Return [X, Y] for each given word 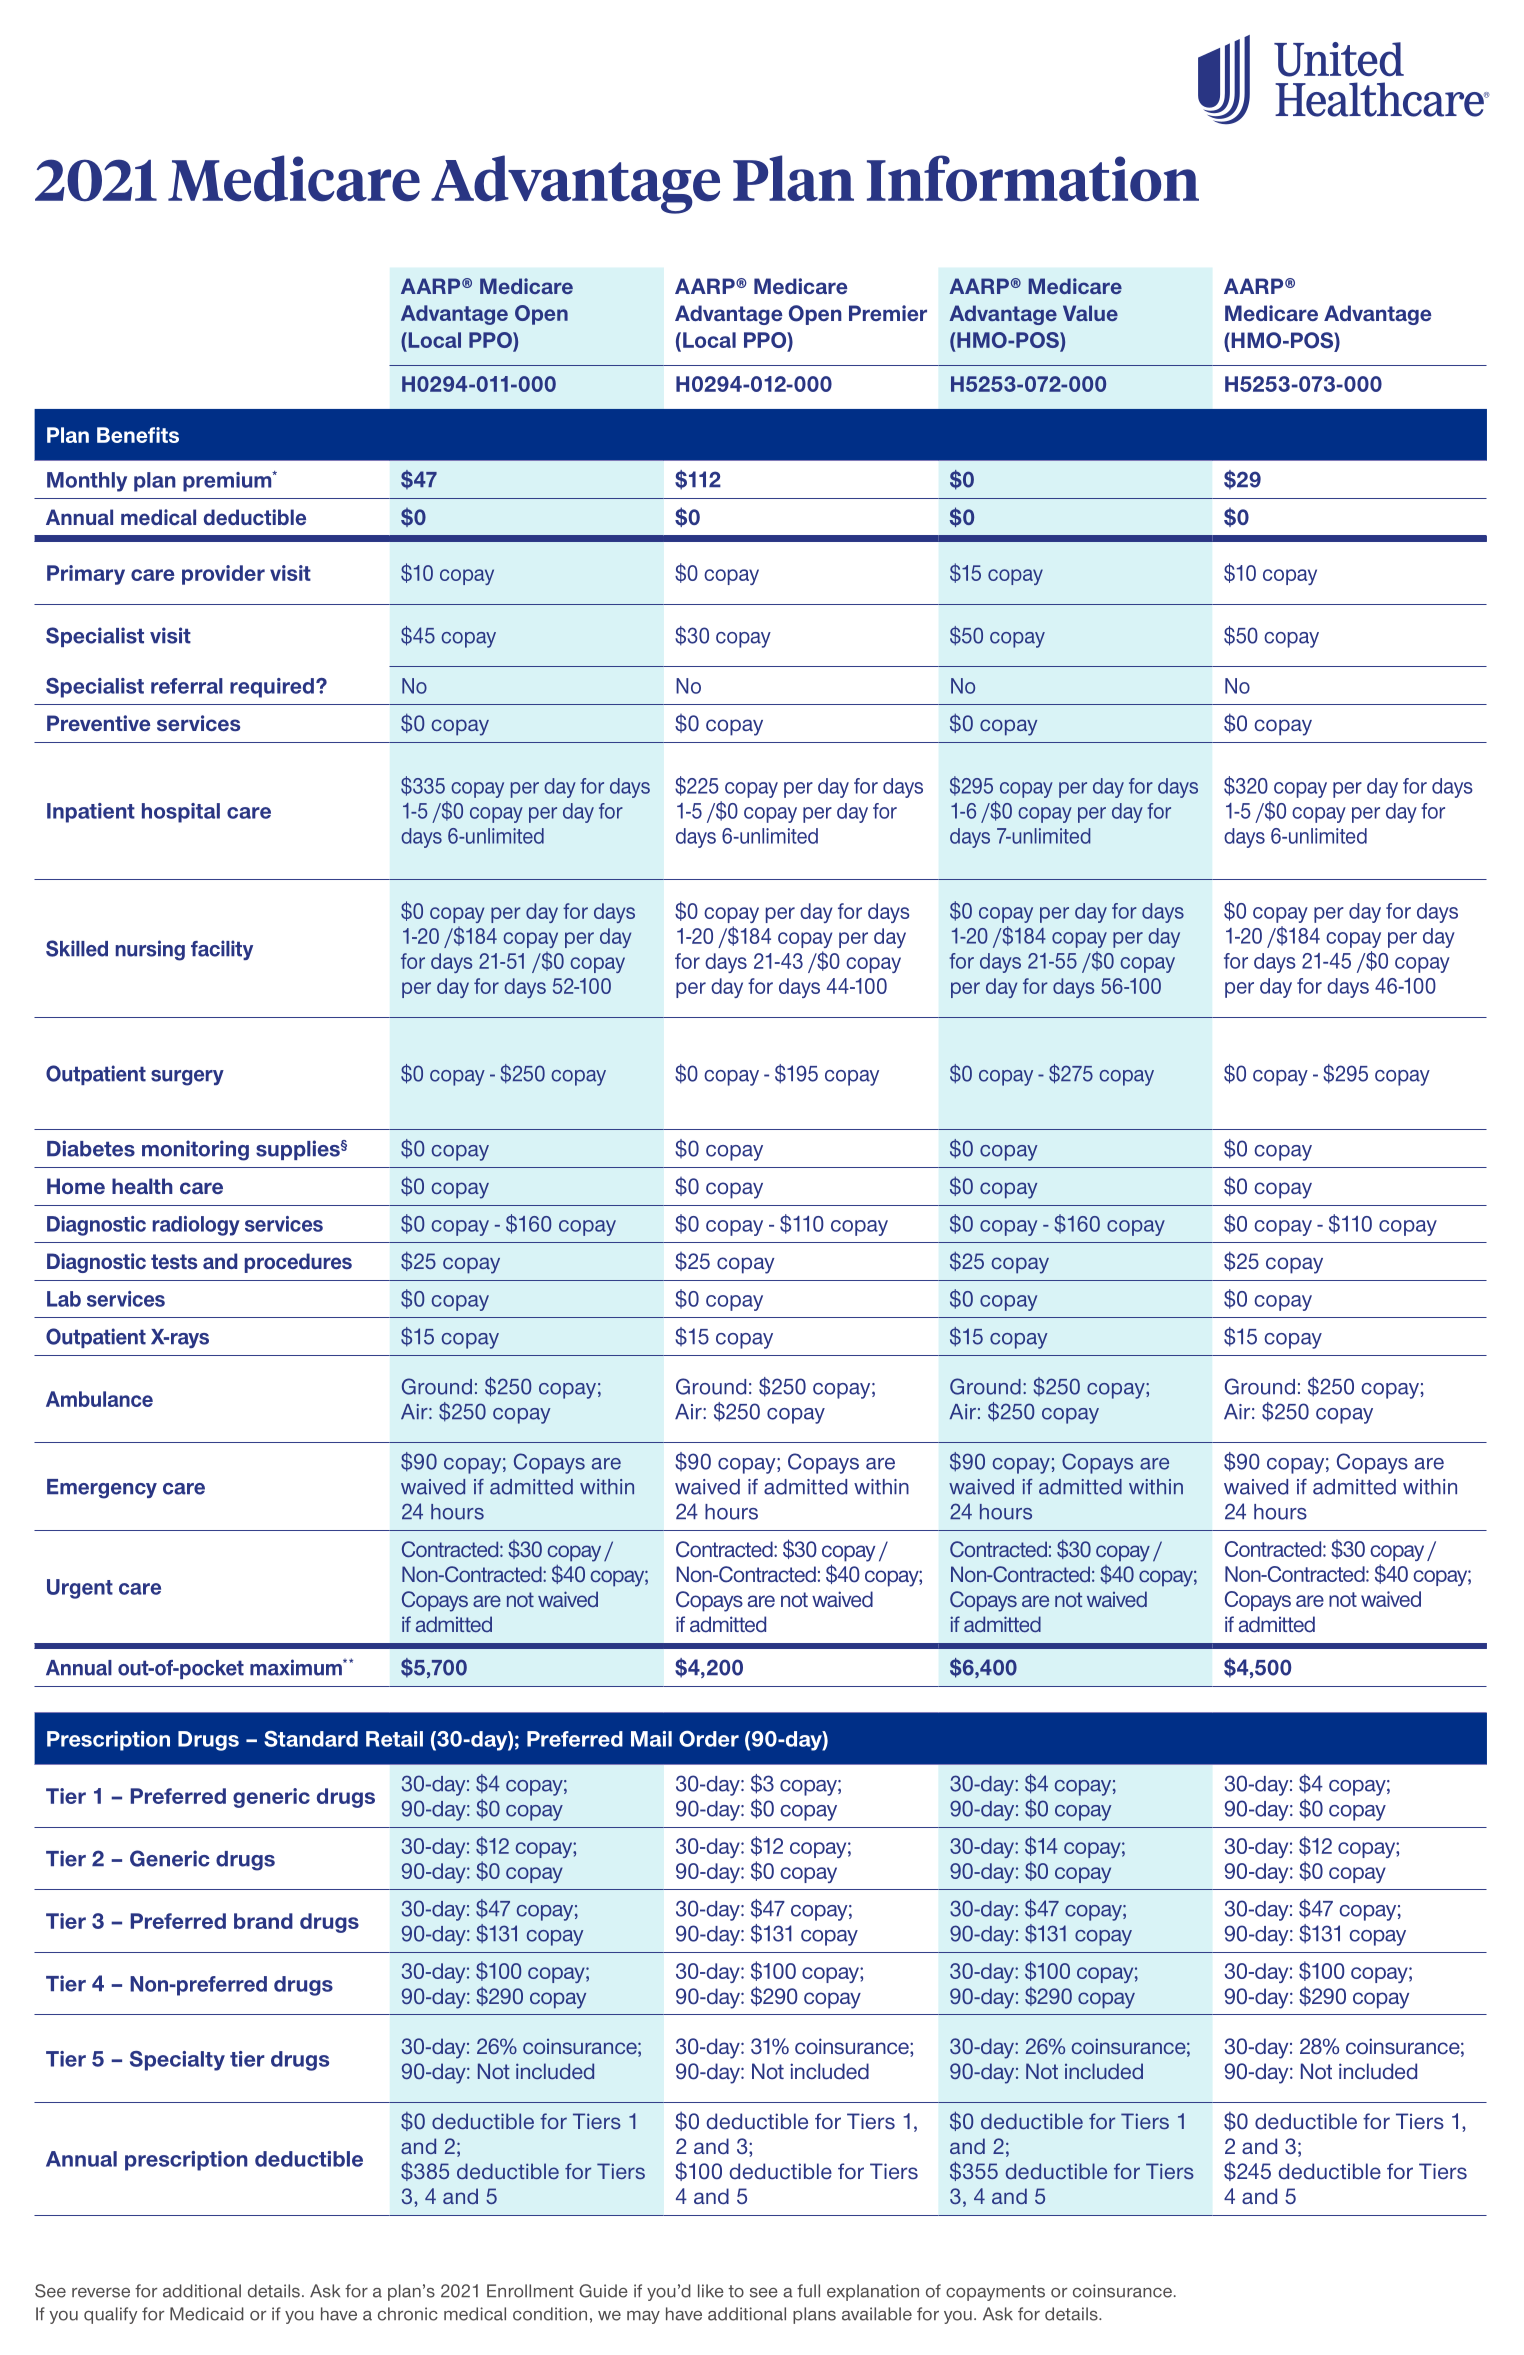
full [808, 2291]
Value [1090, 313]
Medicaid [207, 2314]
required [272, 688]
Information [1033, 178]
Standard [311, 1739]
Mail [651, 1739]
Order [709, 1739]
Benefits [138, 435]
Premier [888, 313]
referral [187, 686]
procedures [298, 1263]
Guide [603, 2291]
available [877, 2314]
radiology [196, 1226]
